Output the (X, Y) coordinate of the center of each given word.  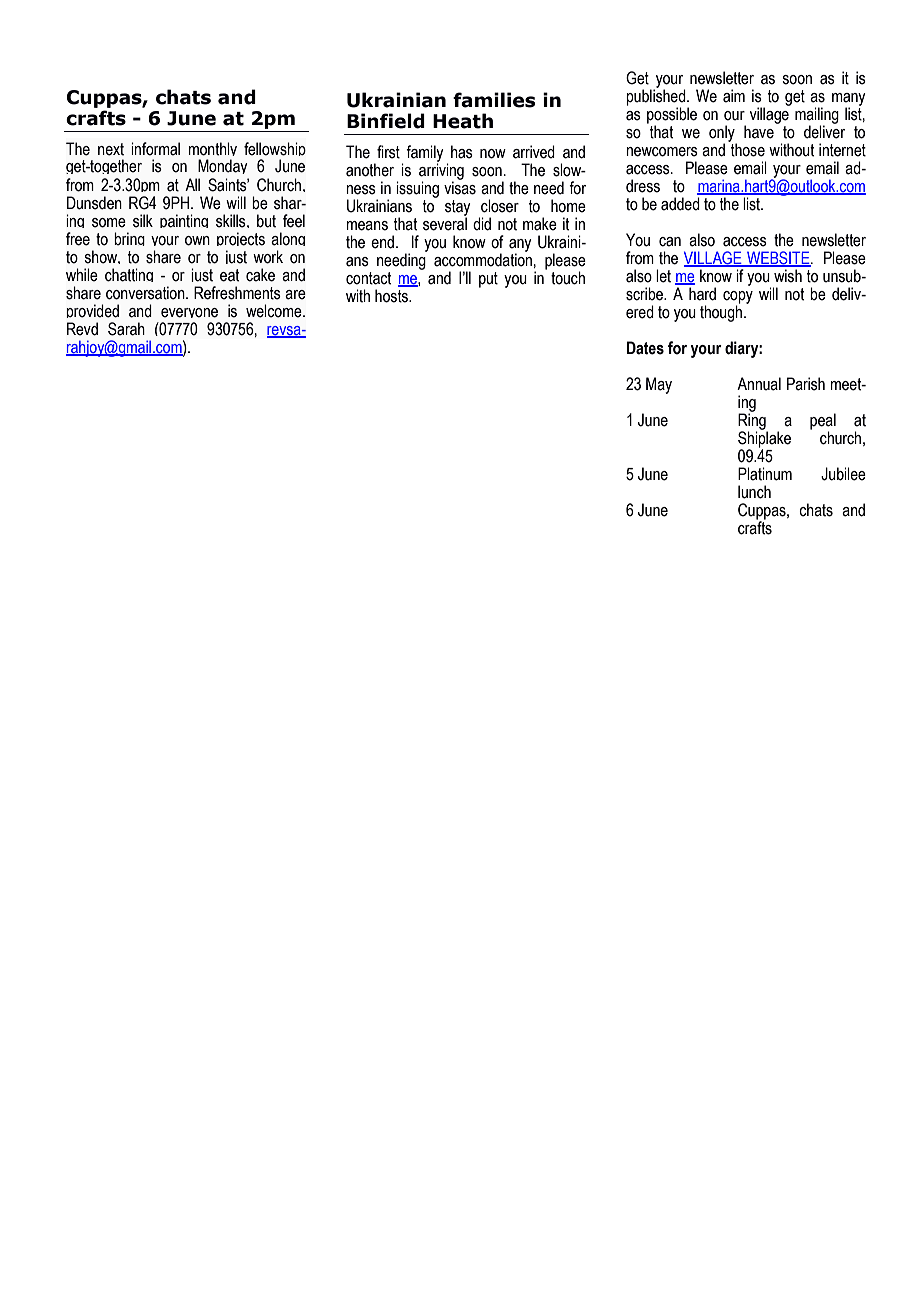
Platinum (765, 474)
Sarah (126, 329)
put (488, 280)
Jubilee (843, 474)
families (494, 100)
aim (734, 96)
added (680, 204)
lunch (754, 492)
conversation (146, 293)
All (192, 184)
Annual (759, 384)
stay (457, 209)
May (659, 385)
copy (738, 298)
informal (155, 149)
